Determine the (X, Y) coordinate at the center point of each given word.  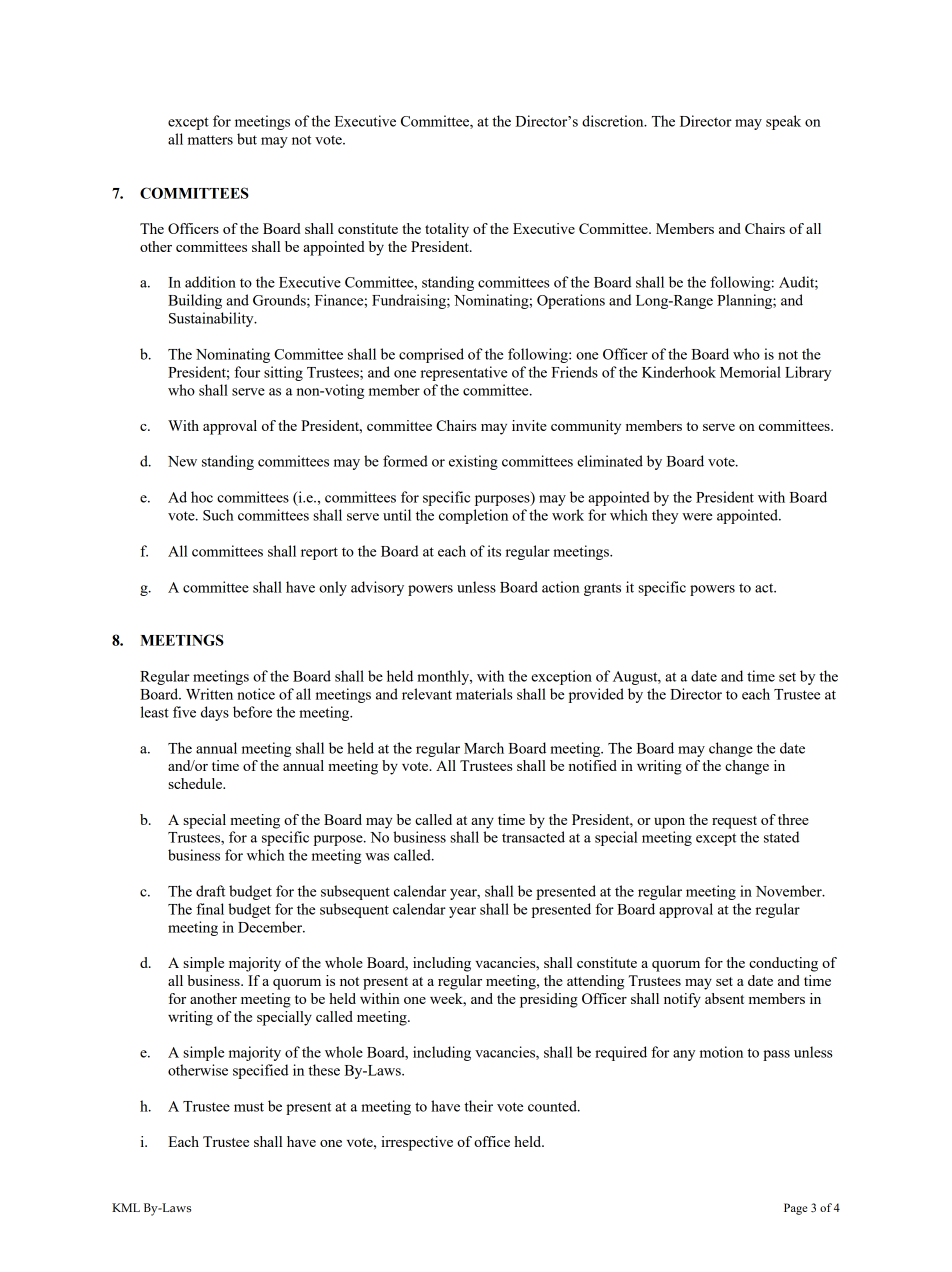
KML (126, 1207)
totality (447, 230)
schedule (196, 783)
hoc (202, 497)
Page (795, 1209)
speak (783, 122)
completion (473, 516)
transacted (533, 837)
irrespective (417, 1143)
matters (210, 140)
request (734, 822)
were (697, 517)
